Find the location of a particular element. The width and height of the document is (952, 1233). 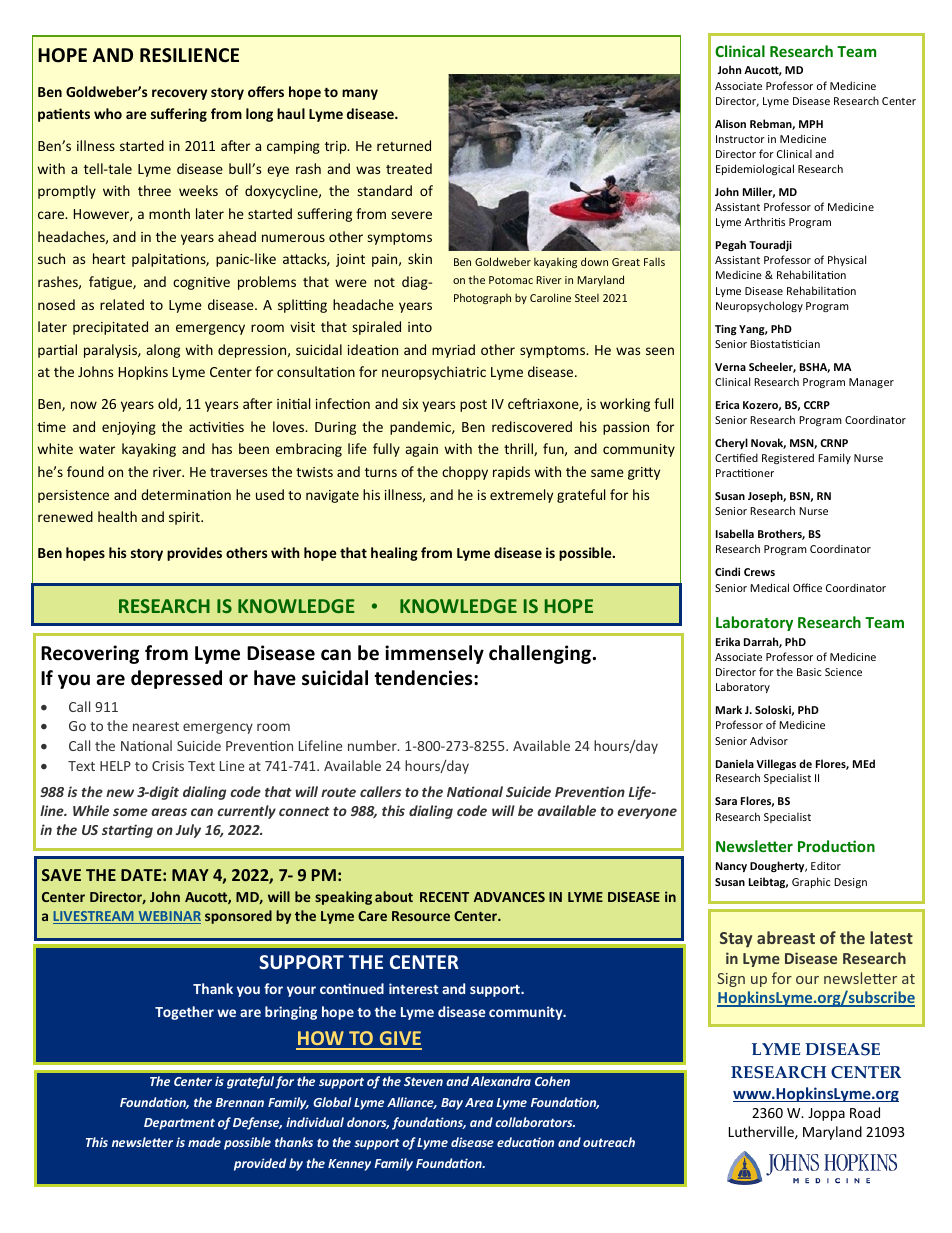

MPH is located at coordinates (811, 124).
